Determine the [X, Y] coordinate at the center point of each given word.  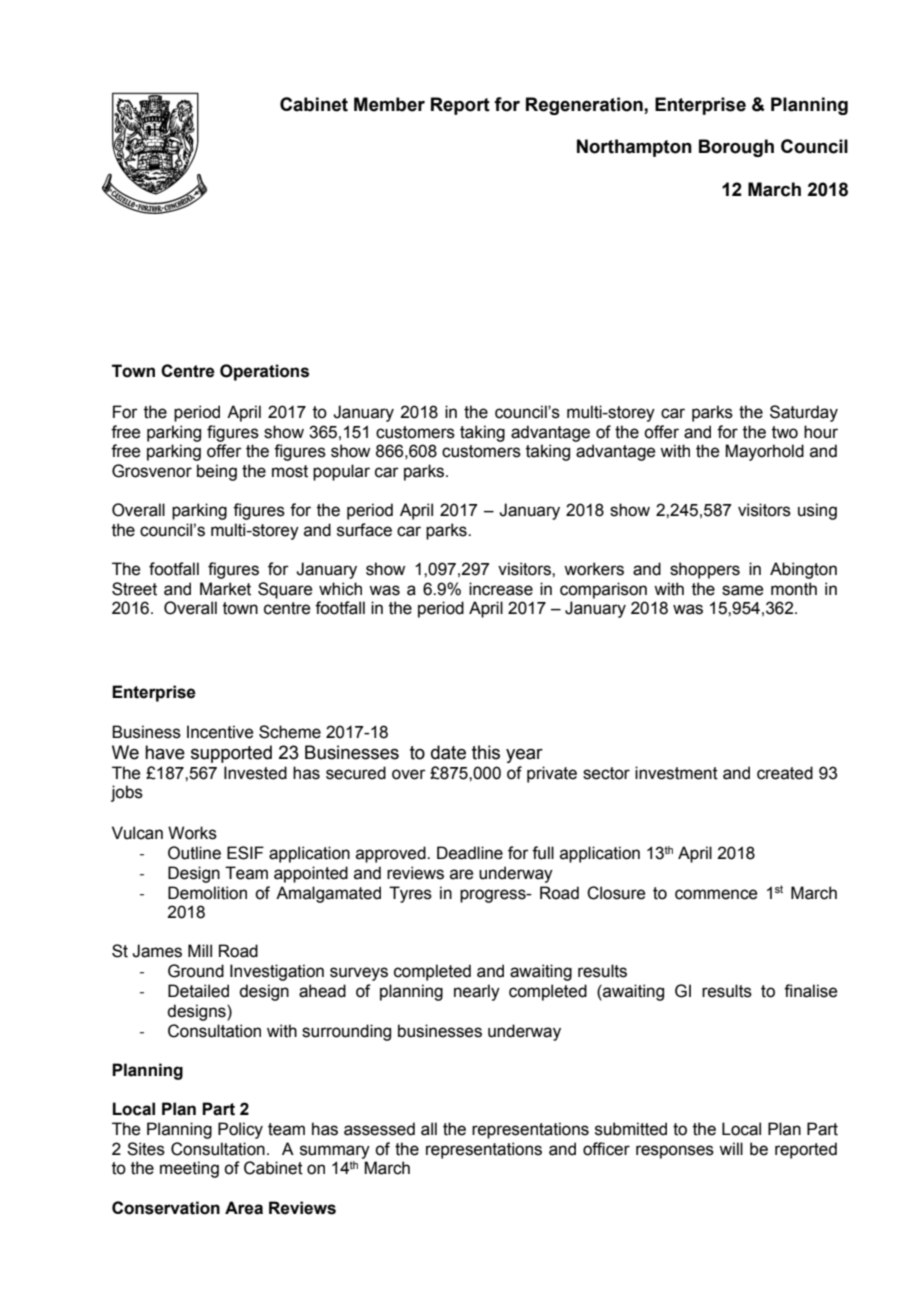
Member [389, 104]
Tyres [410, 894]
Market [225, 589]
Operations [264, 372]
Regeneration [585, 106]
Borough [736, 148]
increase [501, 589]
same [742, 590]
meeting [189, 1169]
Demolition [207, 893]
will [731, 1148]
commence [716, 894]
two [785, 432]
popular [341, 472]
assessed [379, 1129]
